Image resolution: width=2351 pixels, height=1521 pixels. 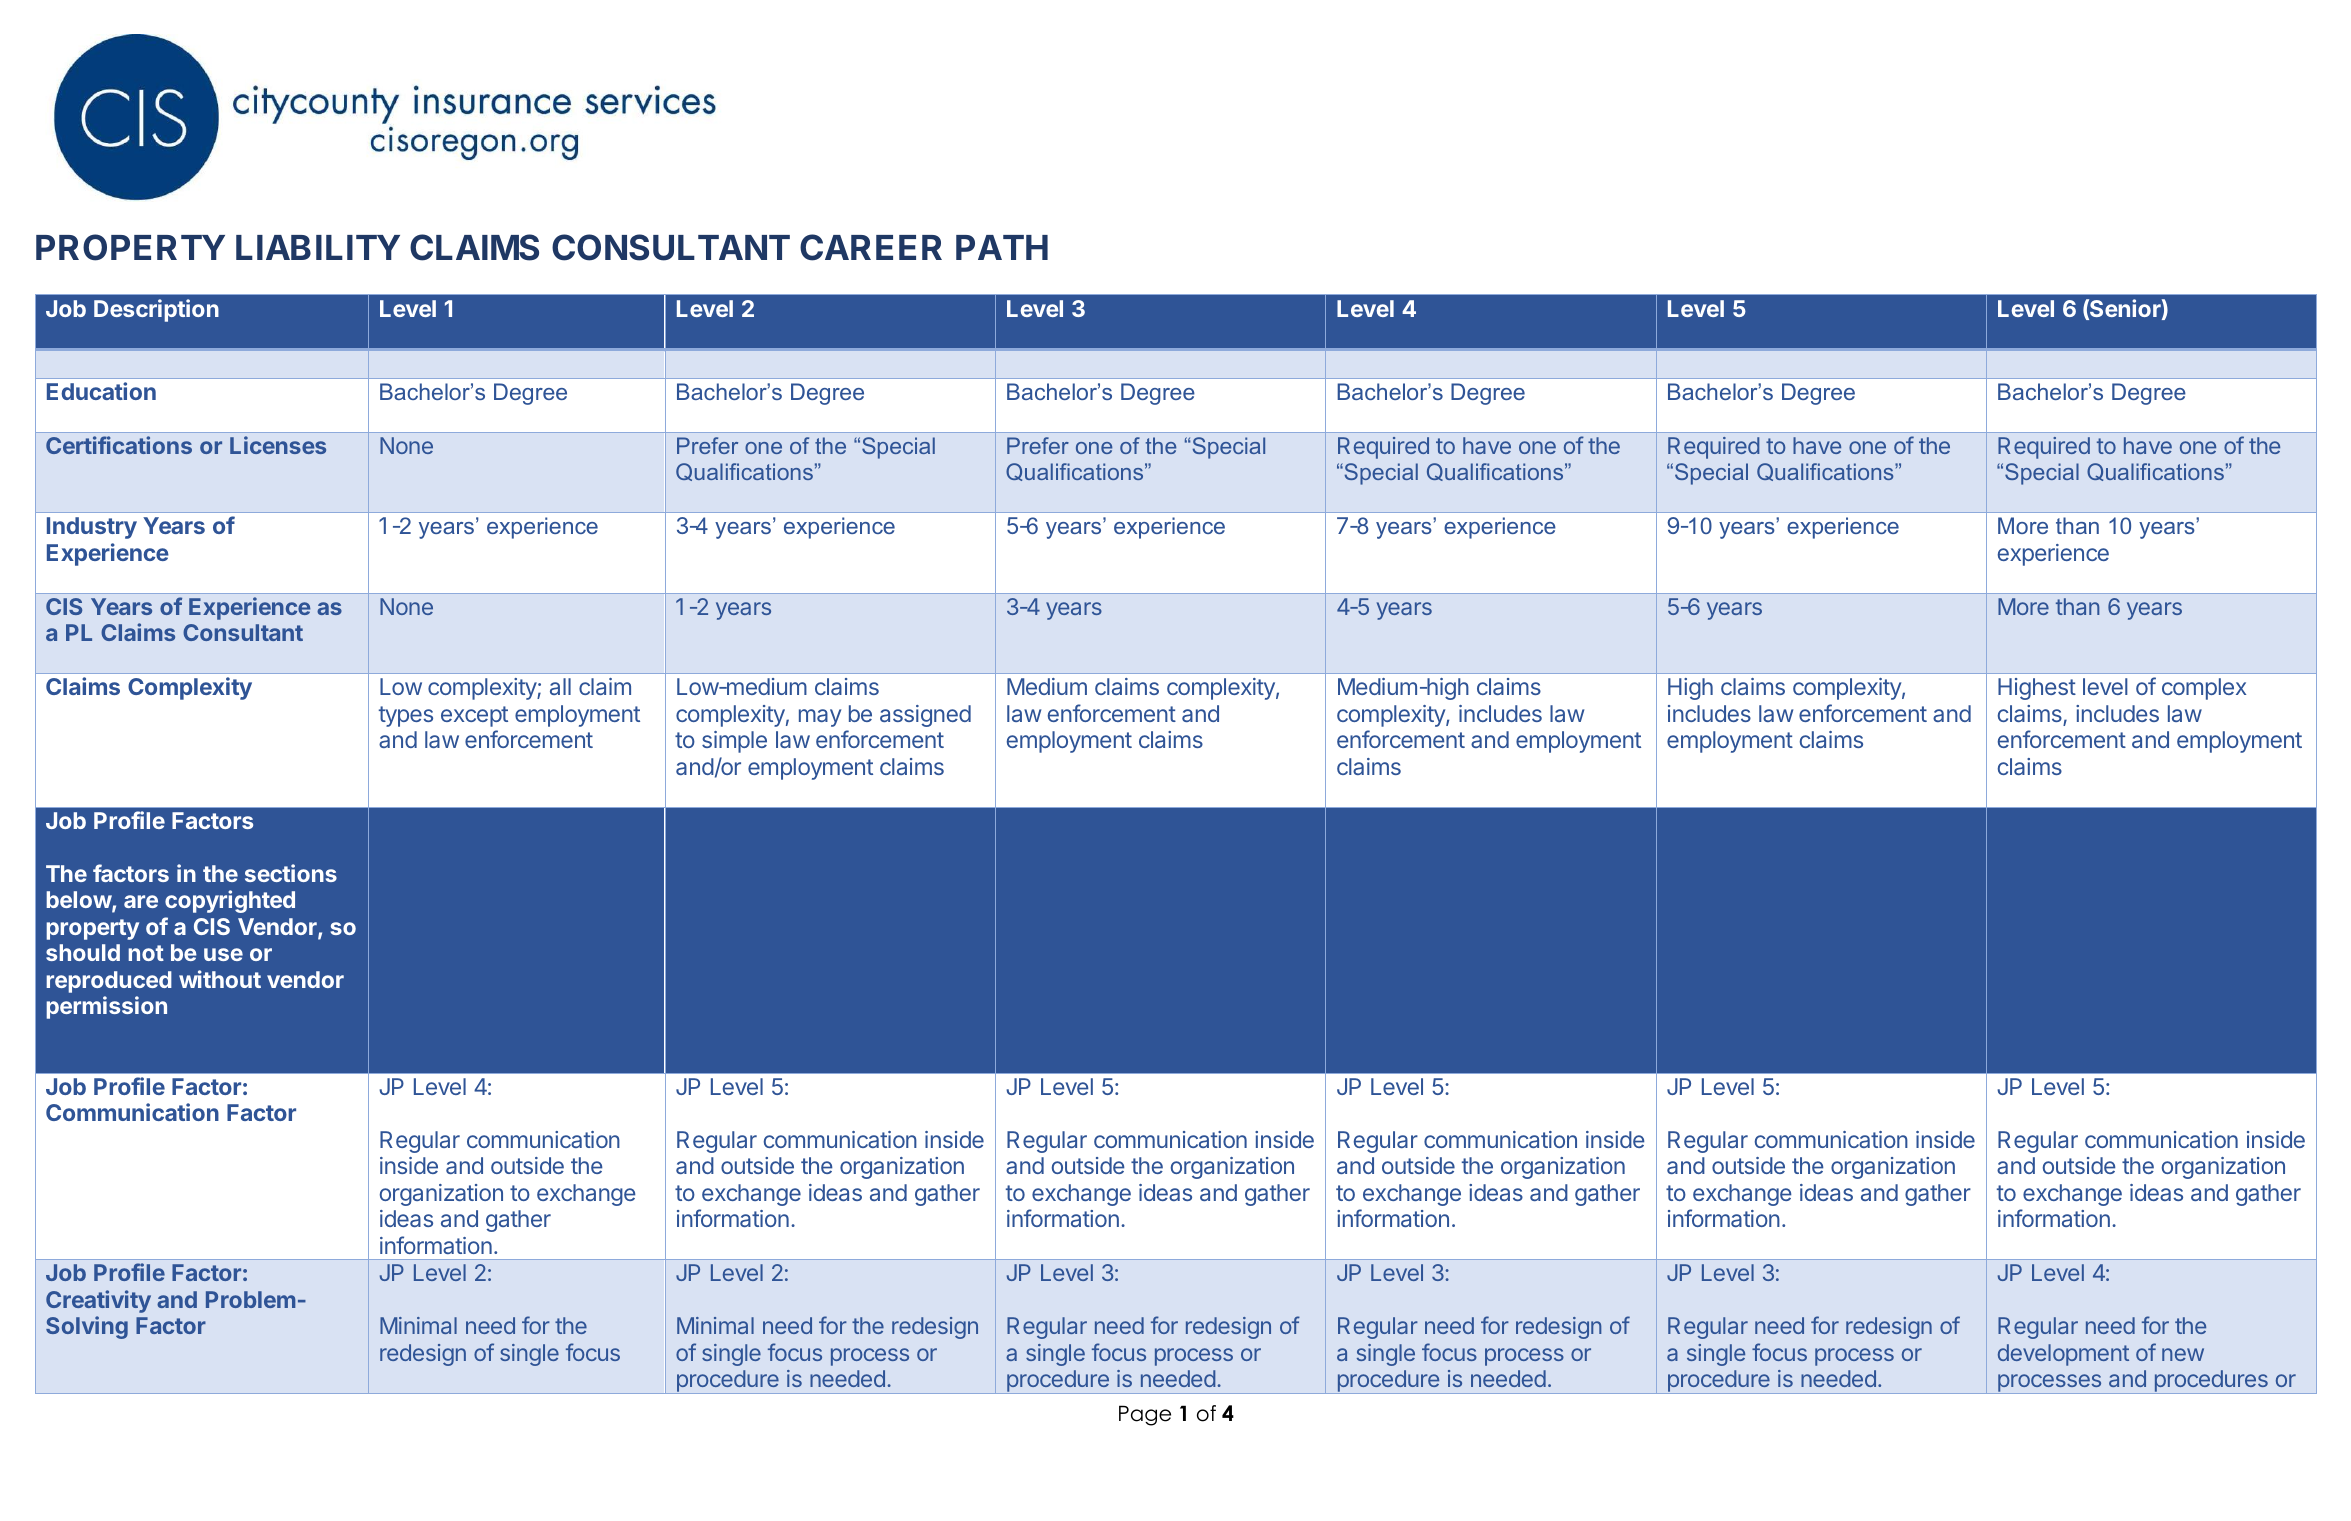 What do you see at coordinates (1145, 1415) in the screenshot?
I see `Page` at bounding box center [1145, 1415].
